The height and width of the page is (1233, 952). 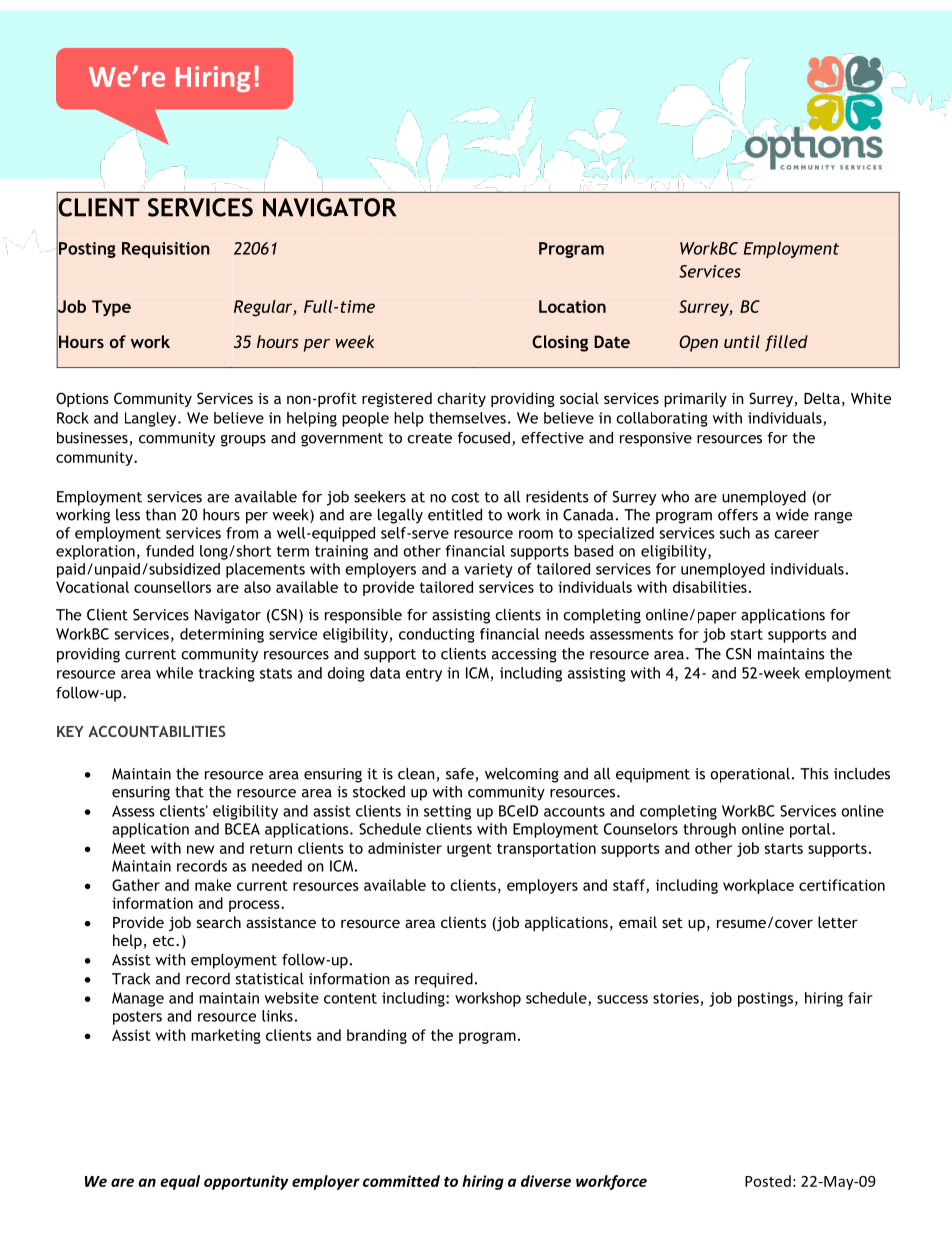 I want to click on career, so click(x=796, y=534).
